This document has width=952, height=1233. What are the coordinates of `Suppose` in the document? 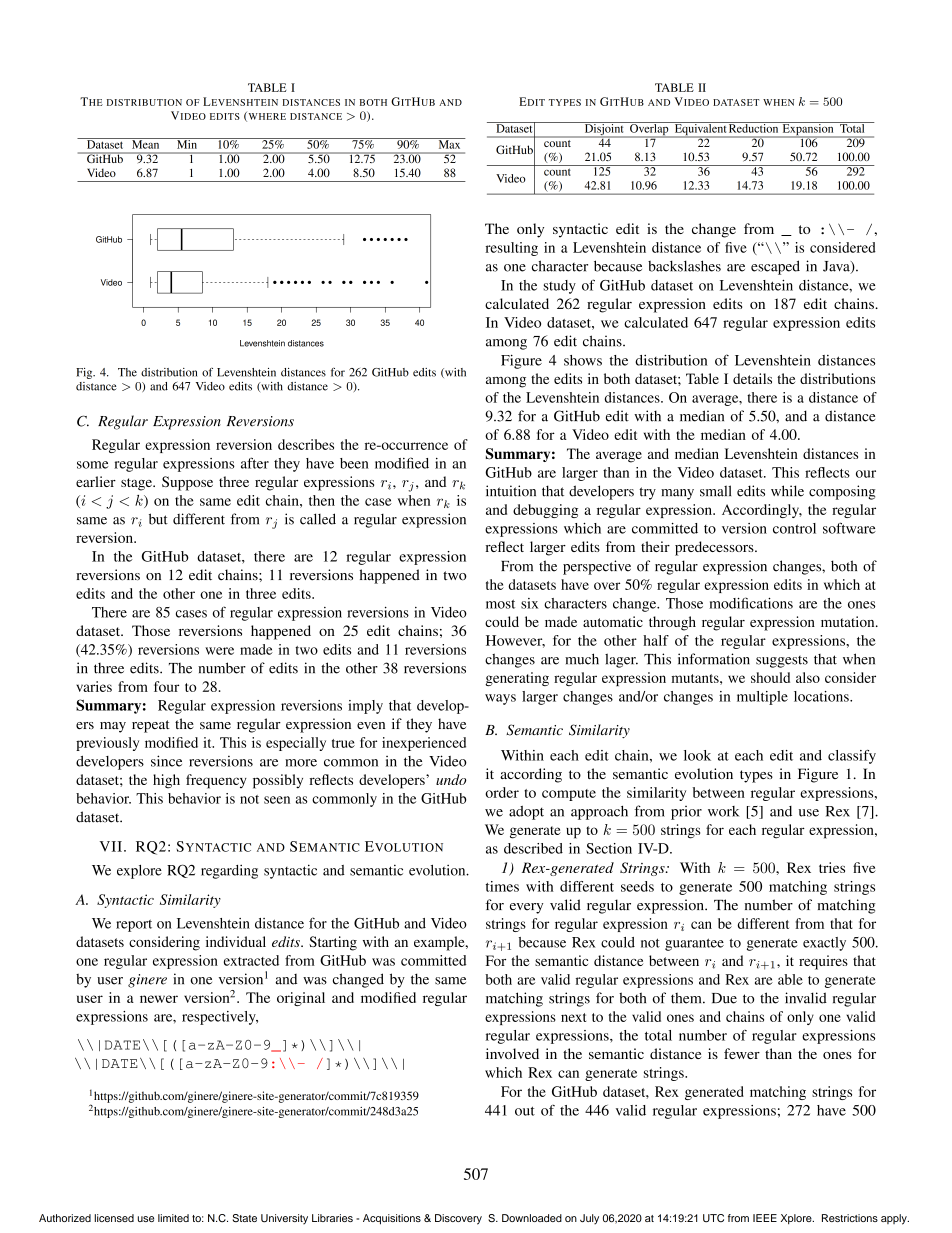 It's located at (187, 483).
